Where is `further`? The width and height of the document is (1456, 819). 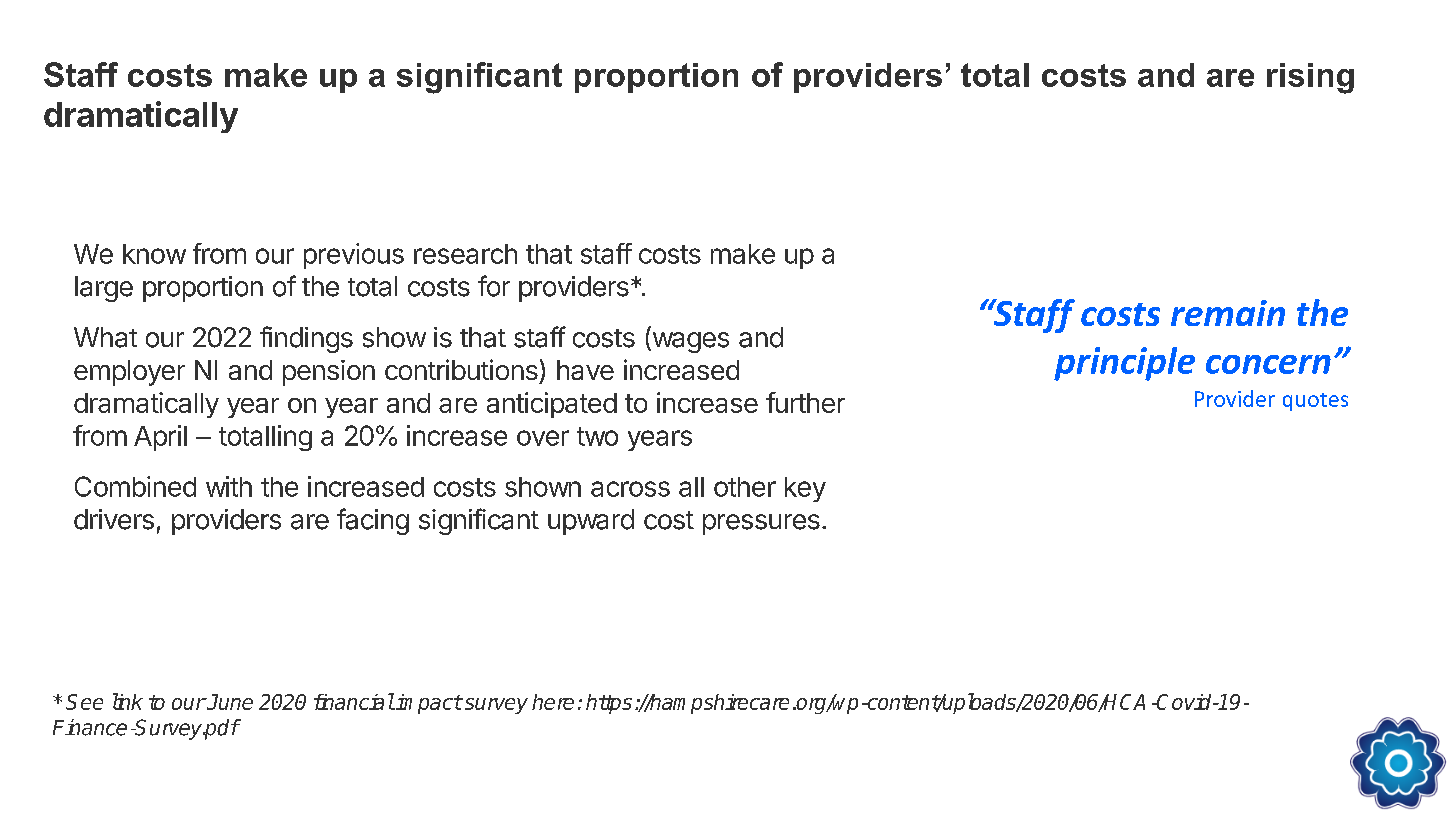 further is located at coordinates (805, 402).
